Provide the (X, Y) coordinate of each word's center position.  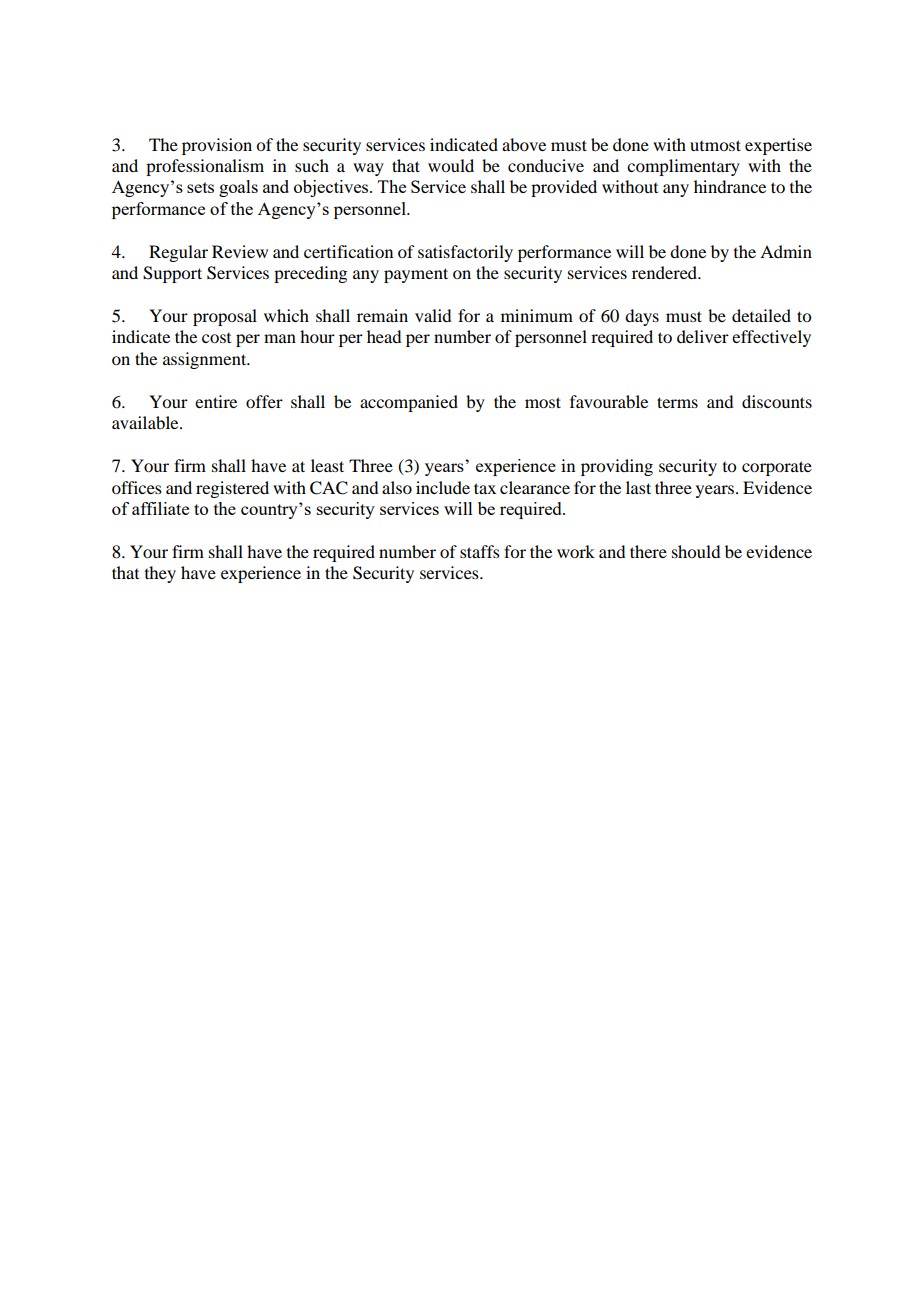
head (384, 336)
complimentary (683, 167)
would (451, 165)
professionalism (205, 167)
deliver (703, 336)
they (160, 574)
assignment (206, 360)
